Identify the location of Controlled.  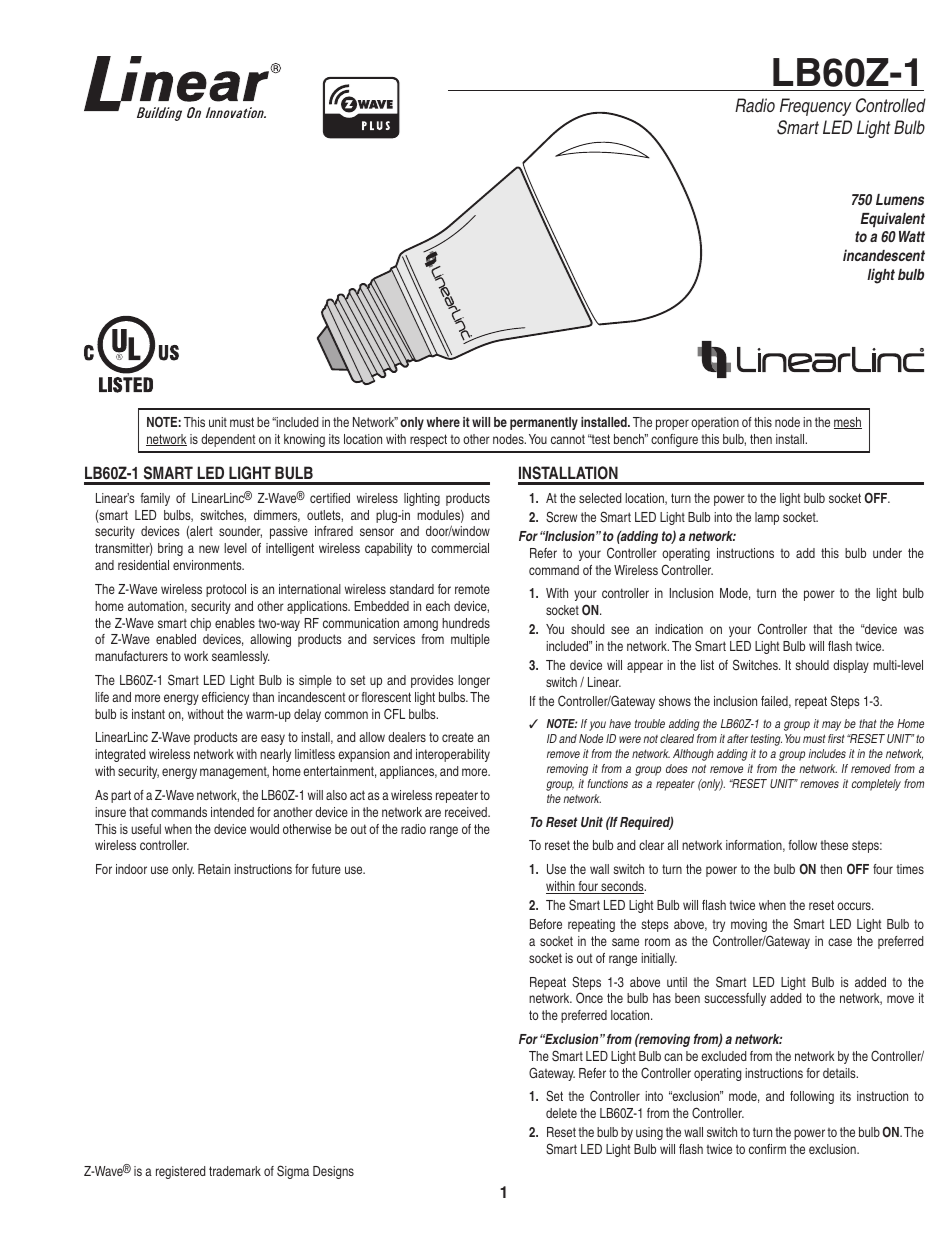
(891, 105).
